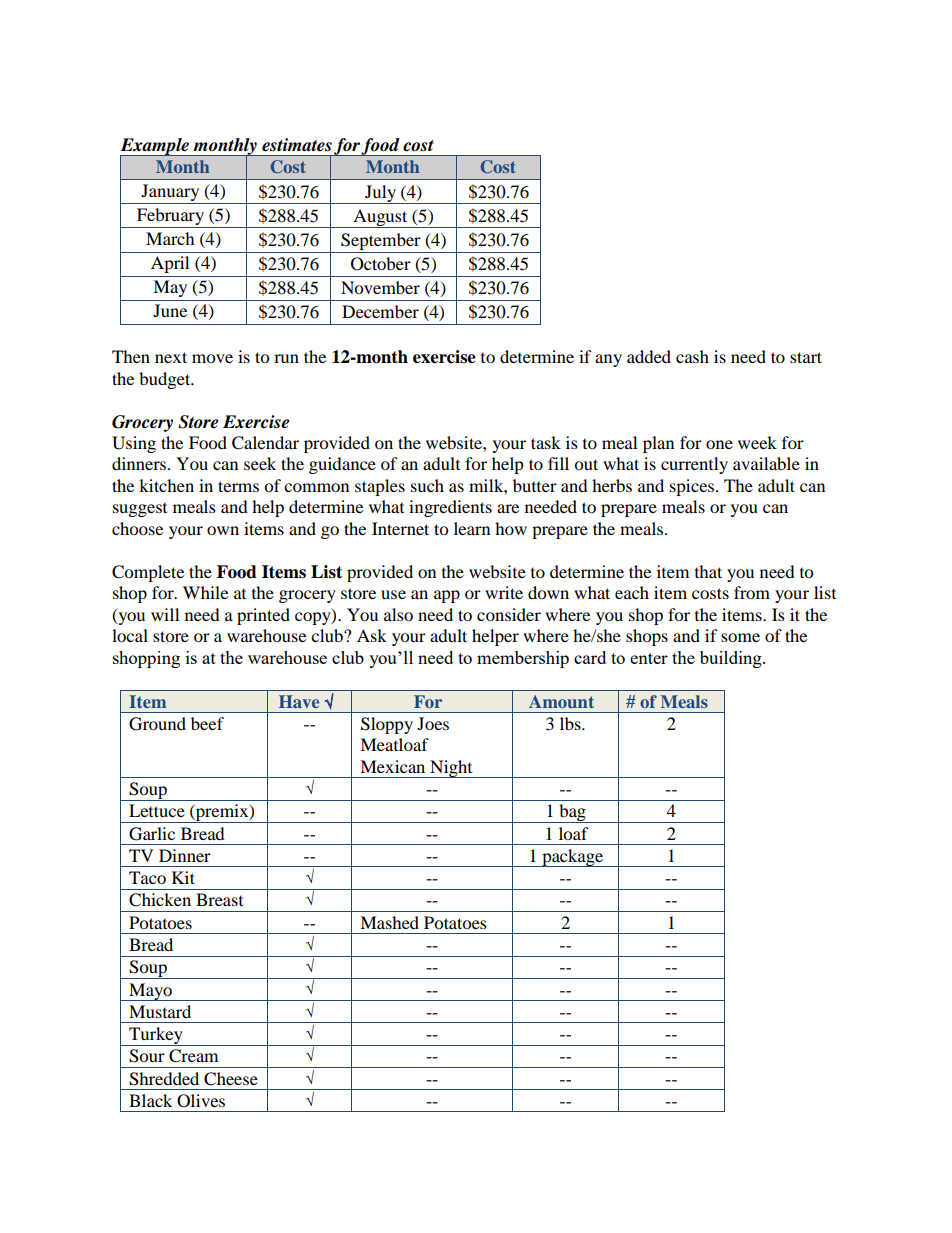 The height and width of the document is (1233, 952). What do you see at coordinates (207, 723) in the document?
I see `beef` at bounding box center [207, 723].
